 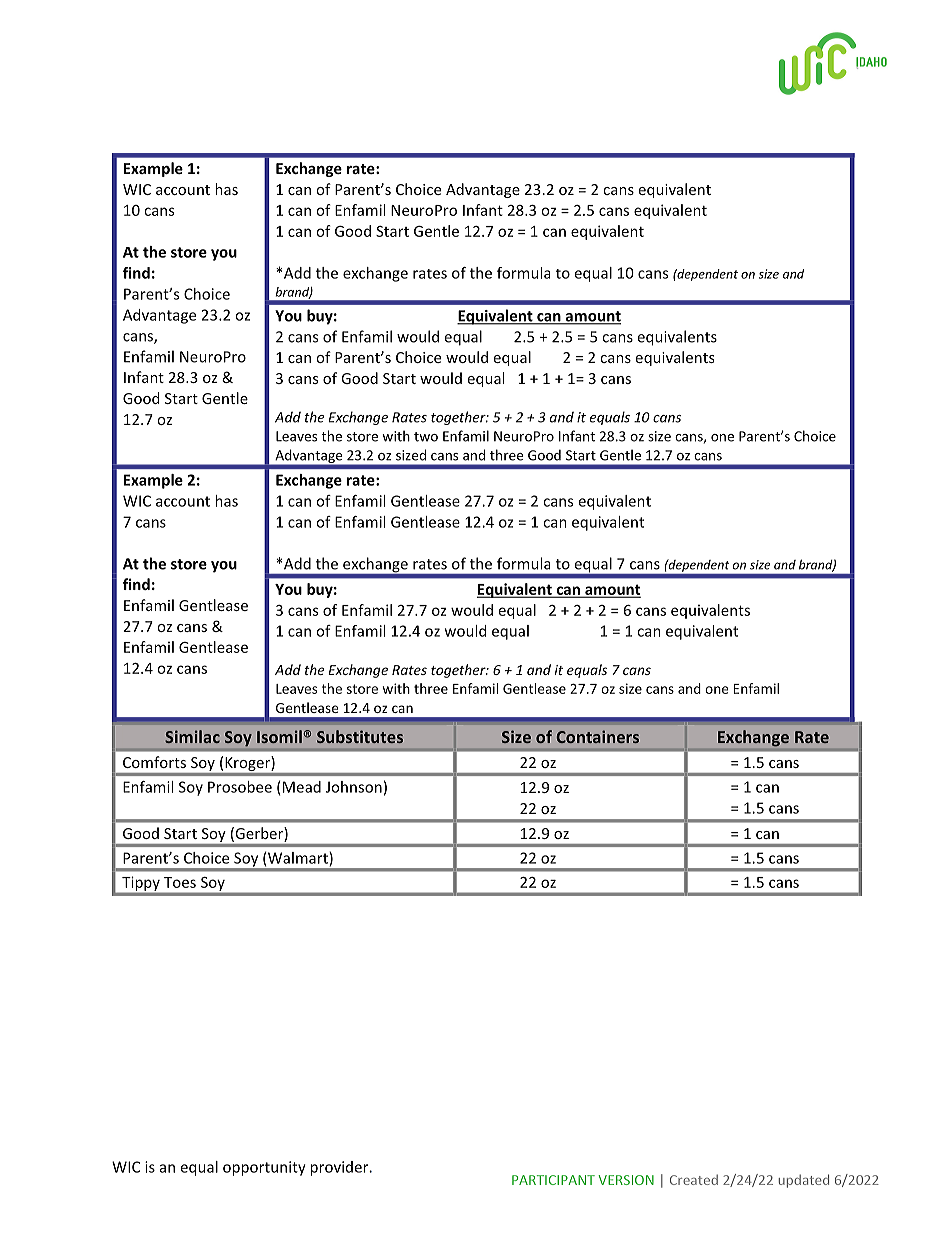 I want to click on Substitutes, so click(x=360, y=736).
